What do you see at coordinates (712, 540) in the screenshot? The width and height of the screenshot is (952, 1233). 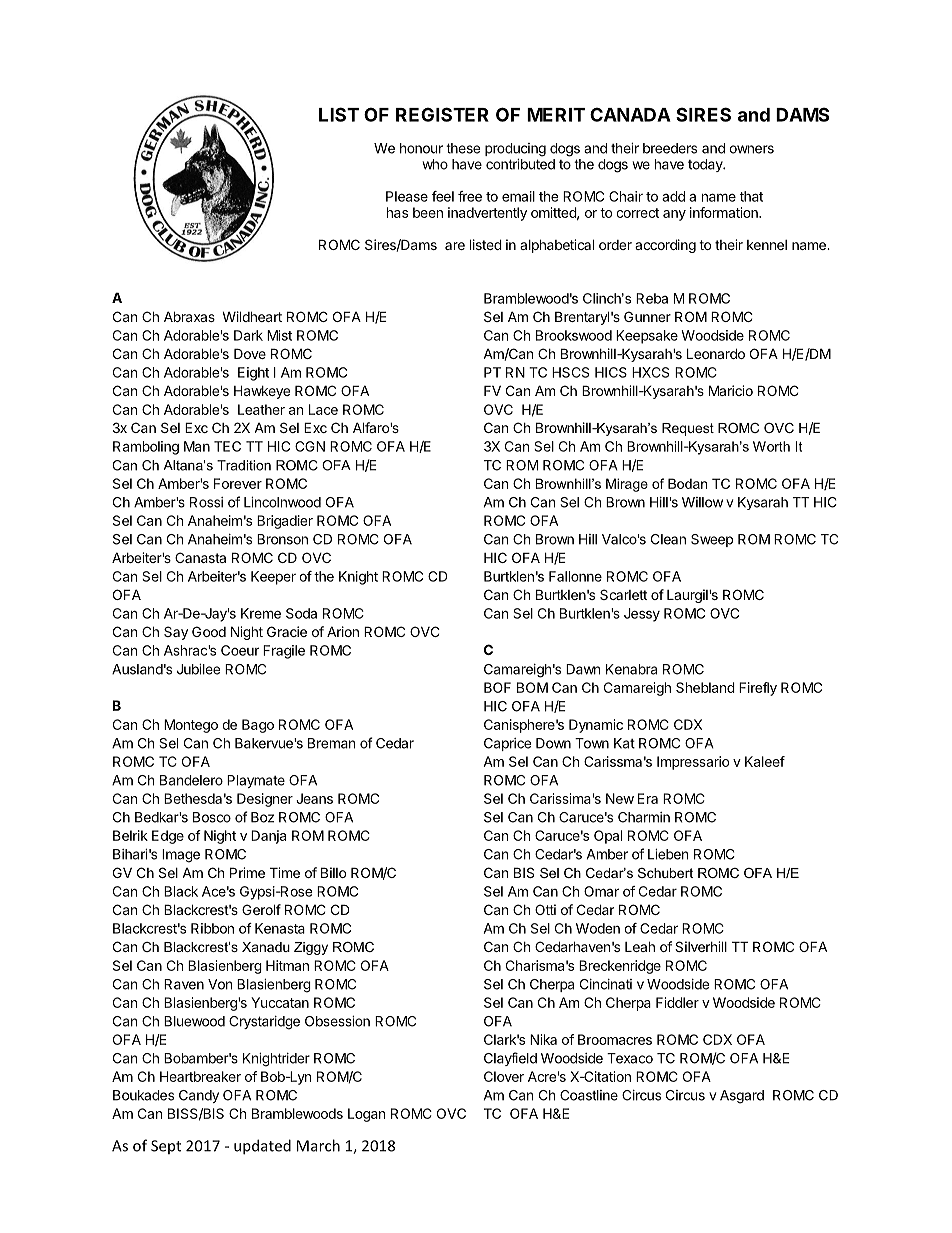 I see `Sweep` at bounding box center [712, 540].
